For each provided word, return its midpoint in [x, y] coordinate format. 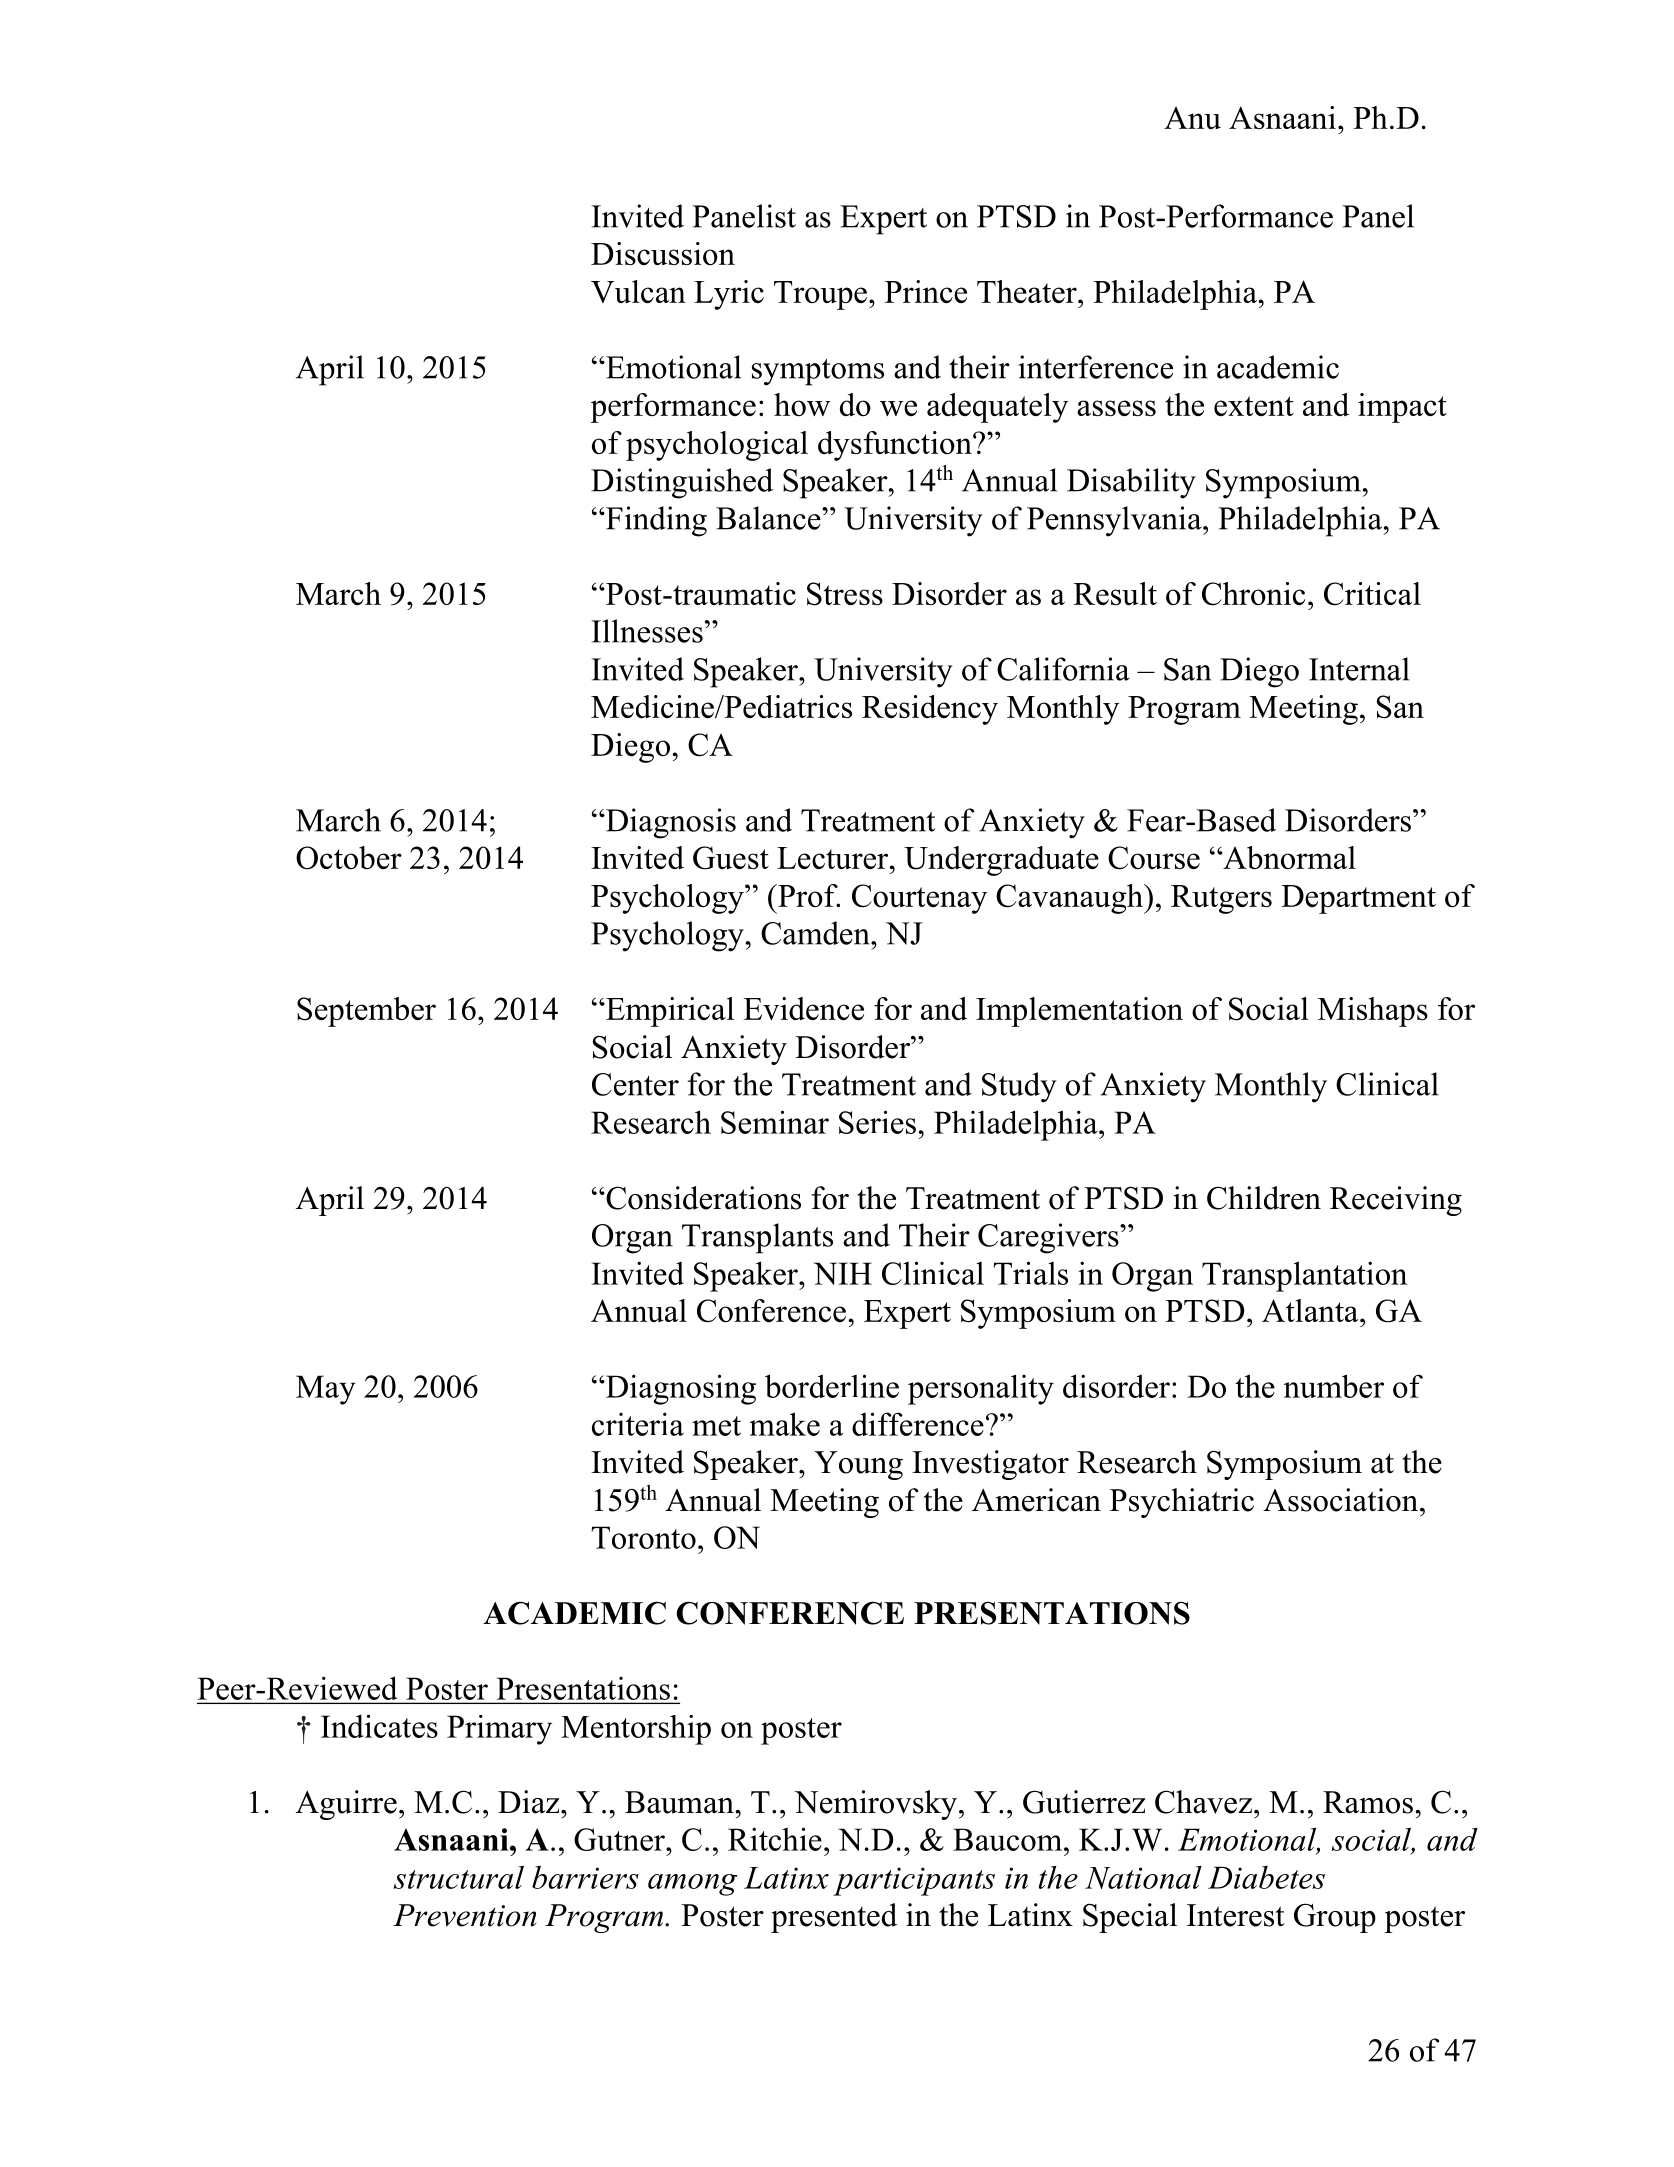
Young [858, 1465]
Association [1342, 1500]
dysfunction [896, 446]
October [349, 858]
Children [1264, 1198]
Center [635, 1084]
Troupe [820, 295]
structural [459, 1877]
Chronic [1253, 594]
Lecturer [834, 858]
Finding [655, 521]
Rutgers [1221, 899]
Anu [1192, 118]
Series [877, 1122]
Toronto [643, 1537]
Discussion [663, 253]
